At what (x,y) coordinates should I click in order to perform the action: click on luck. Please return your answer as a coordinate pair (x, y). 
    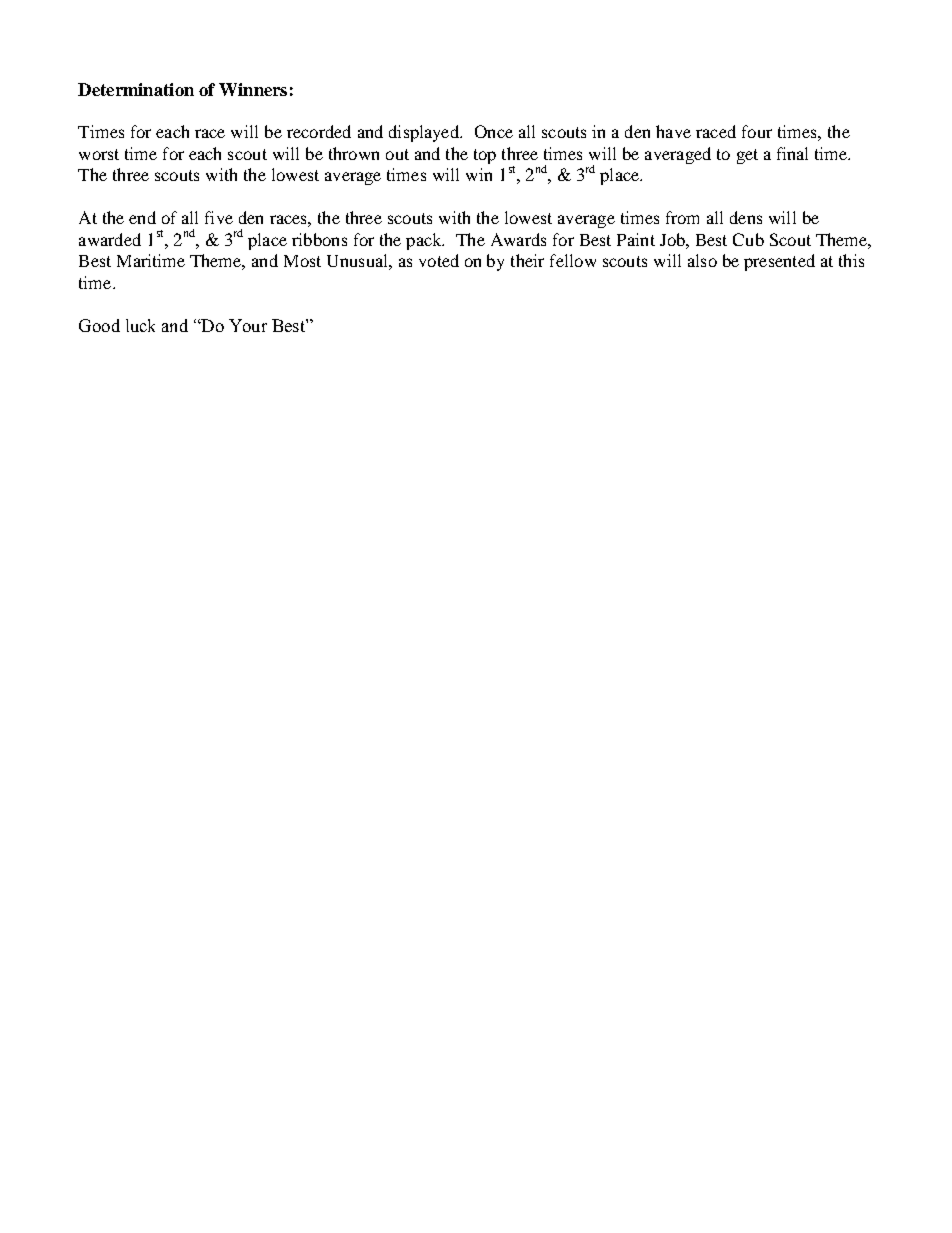
    Looking at the image, I should click on (140, 325).
